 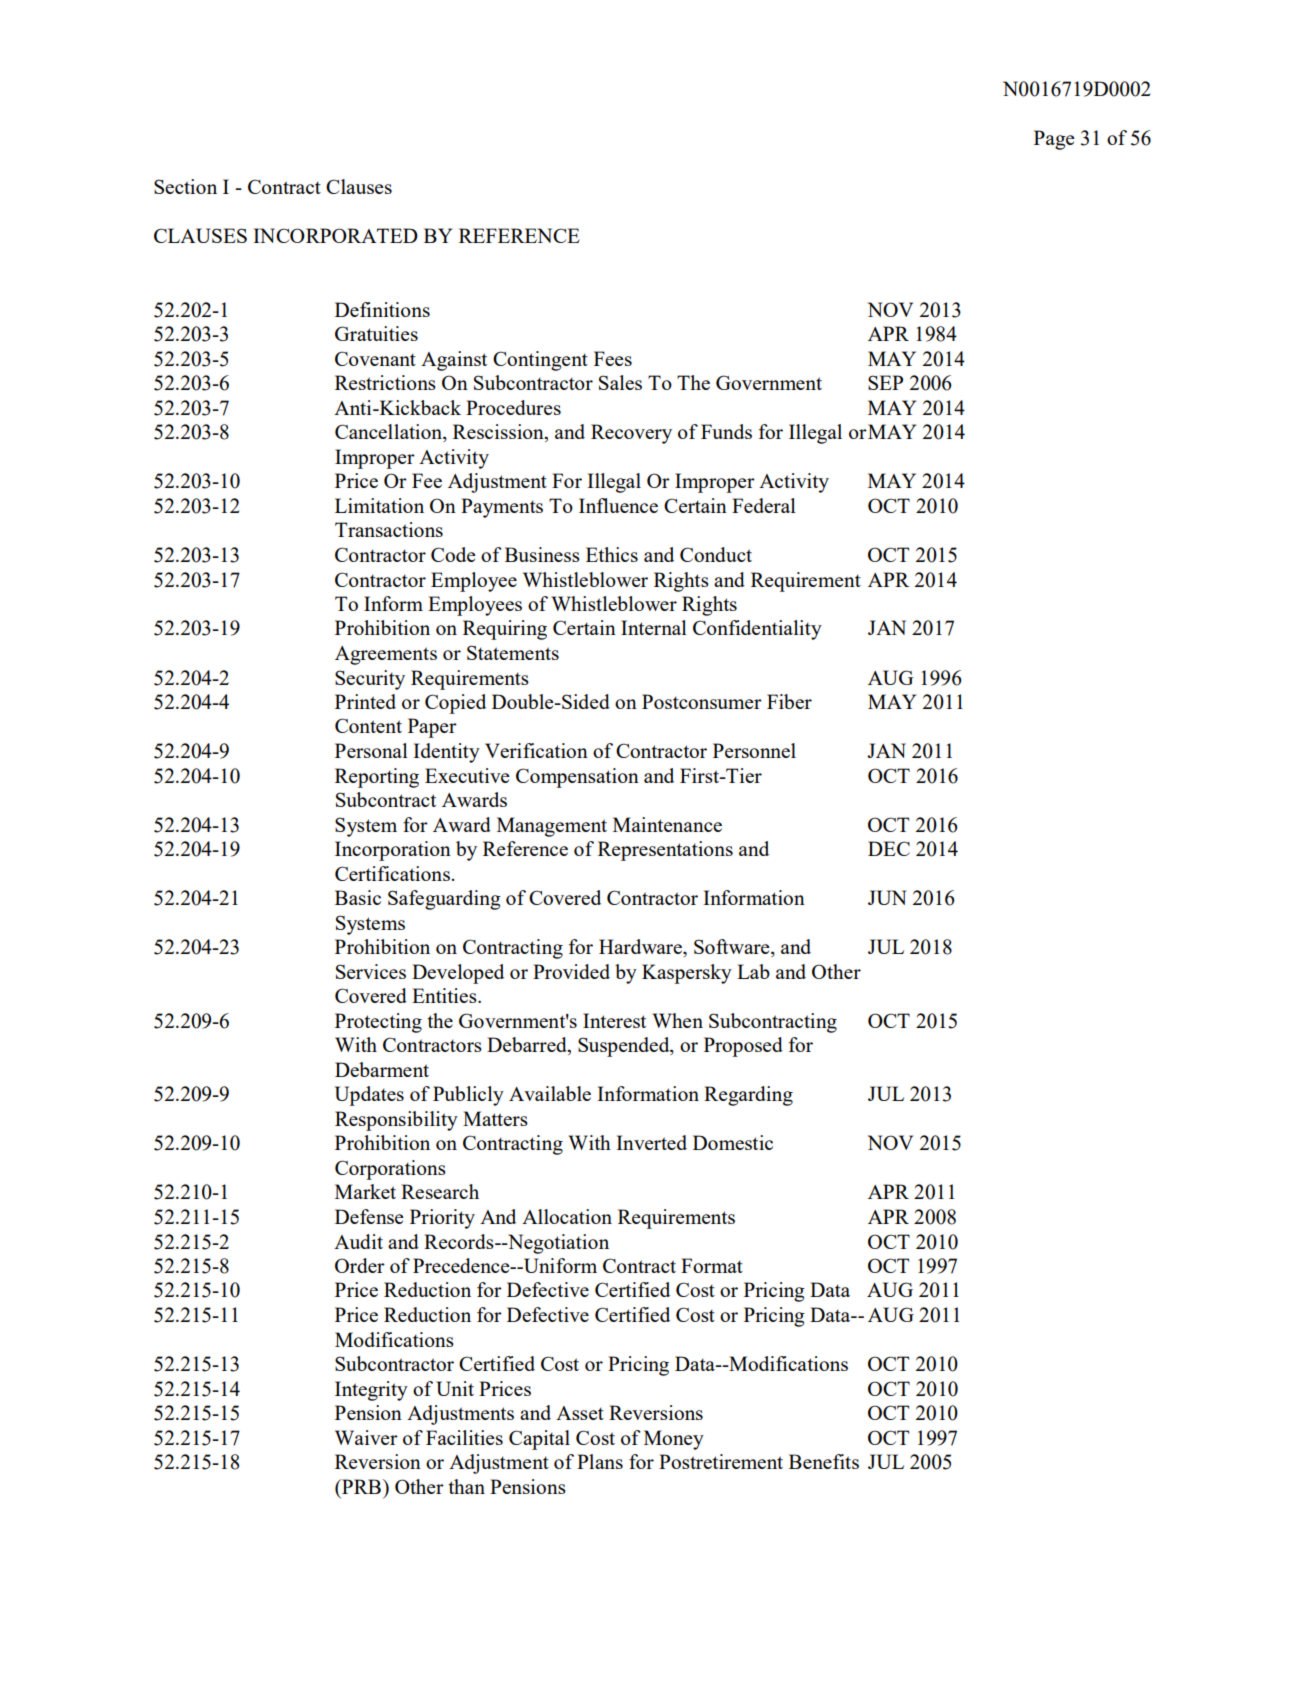 I want to click on Protecting, so click(x=378, y=1023).
